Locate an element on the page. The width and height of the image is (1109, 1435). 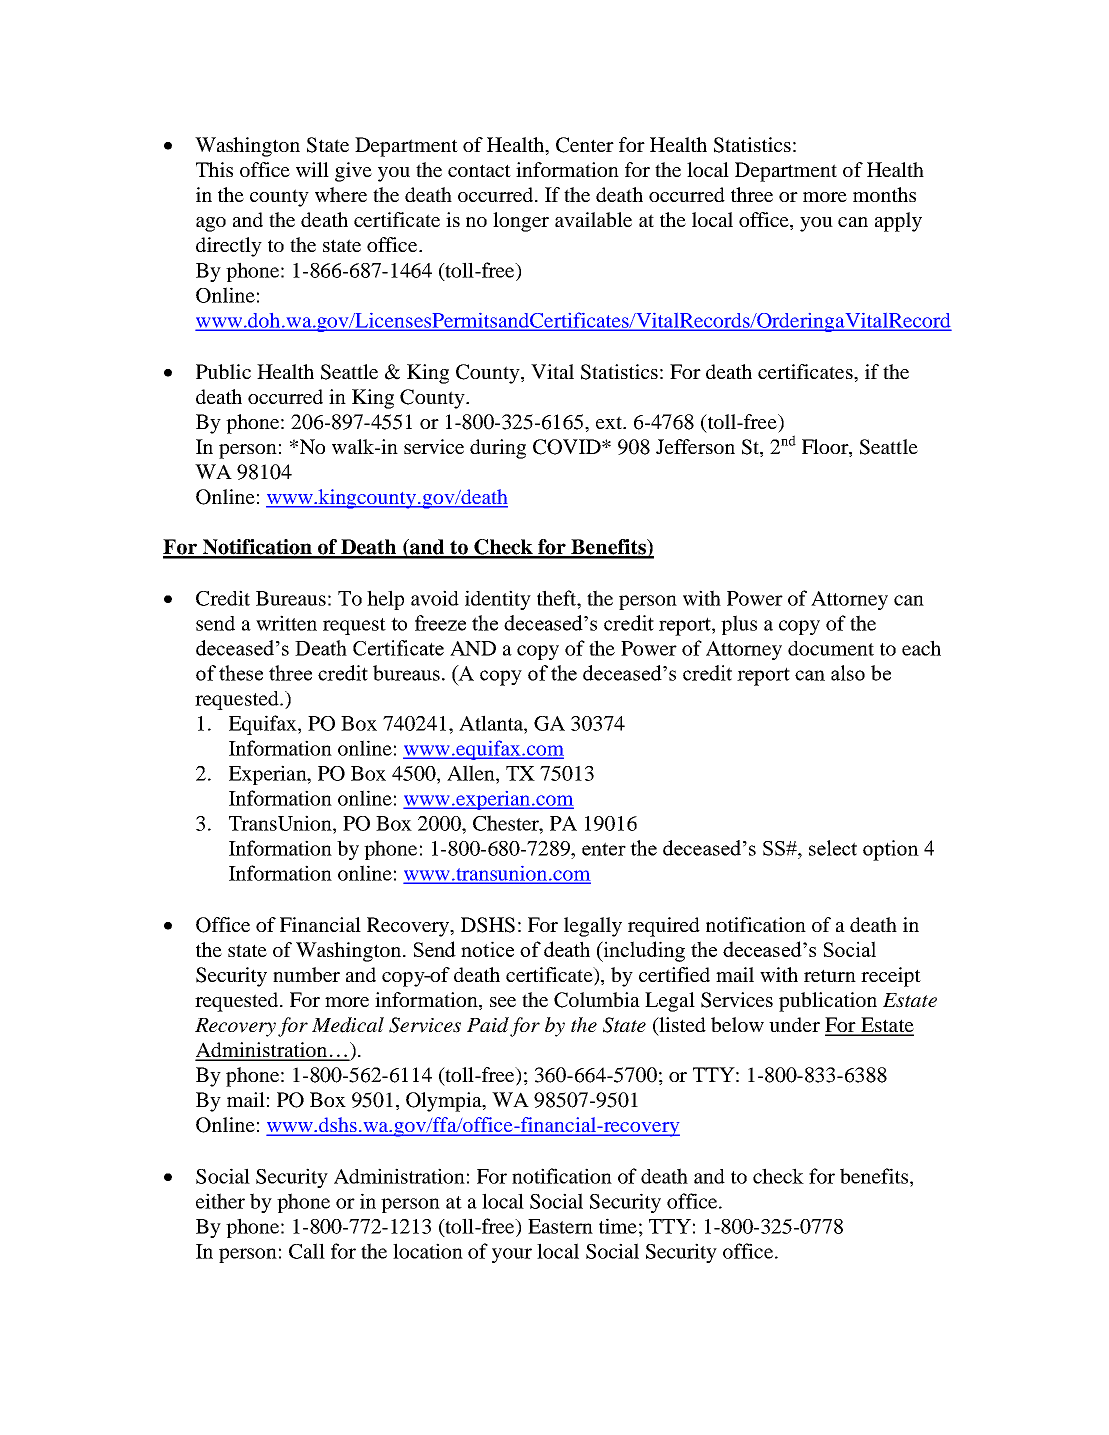
written is located at coordinates (286, 623).
